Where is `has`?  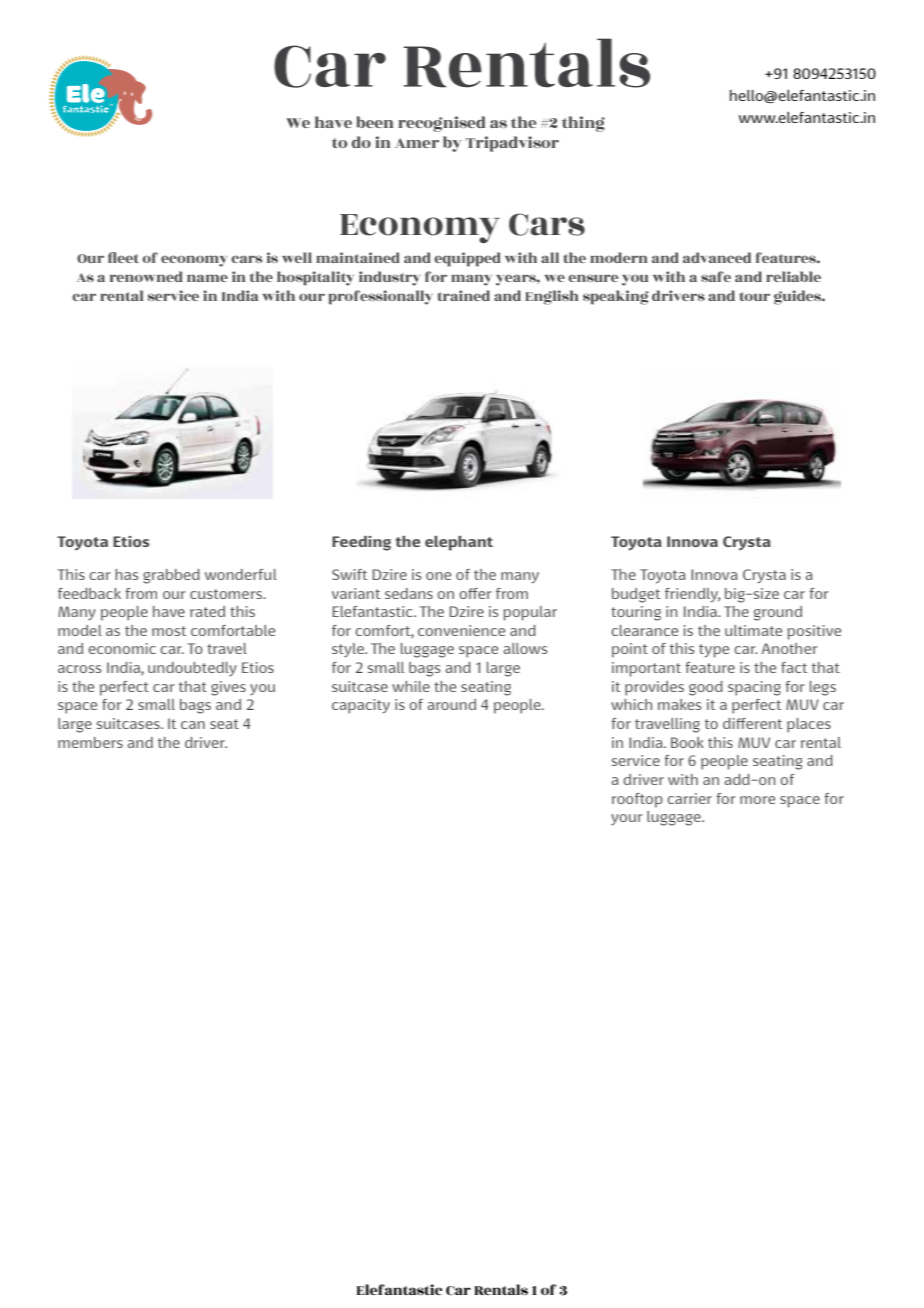 has is located at coordinates (126, 574).
